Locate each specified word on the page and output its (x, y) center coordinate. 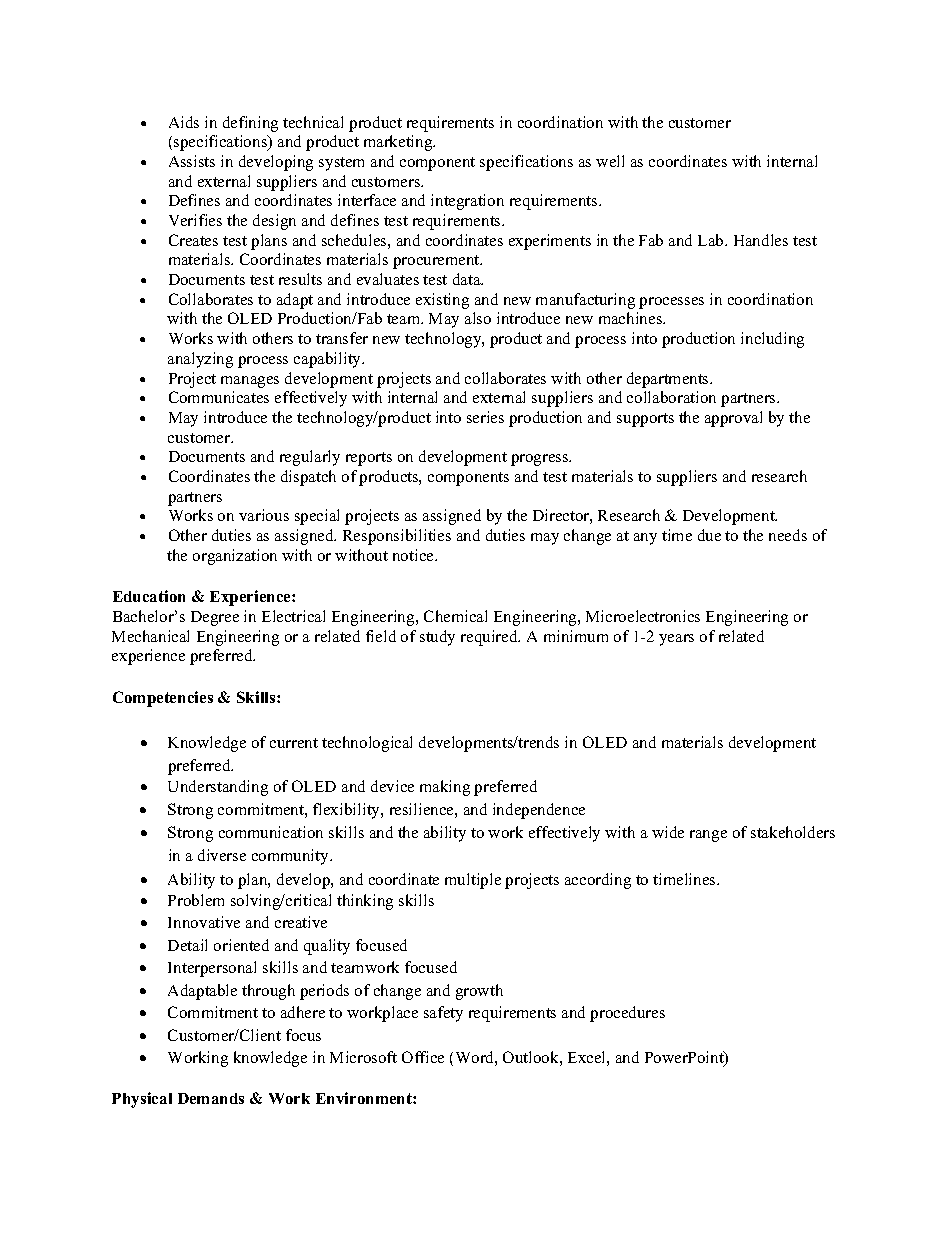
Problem (196, 900)
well (610, 161)
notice (414, 555)
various (264, 515)
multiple (473, 881)
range (708, 836)
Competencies (163, 699)
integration (467, 202)
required (490, 638)
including (772, 340)
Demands (211, 1098)
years (676, 640)
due (709, 535)
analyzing (200, 360)
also (478, 318)
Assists (192, 161)
